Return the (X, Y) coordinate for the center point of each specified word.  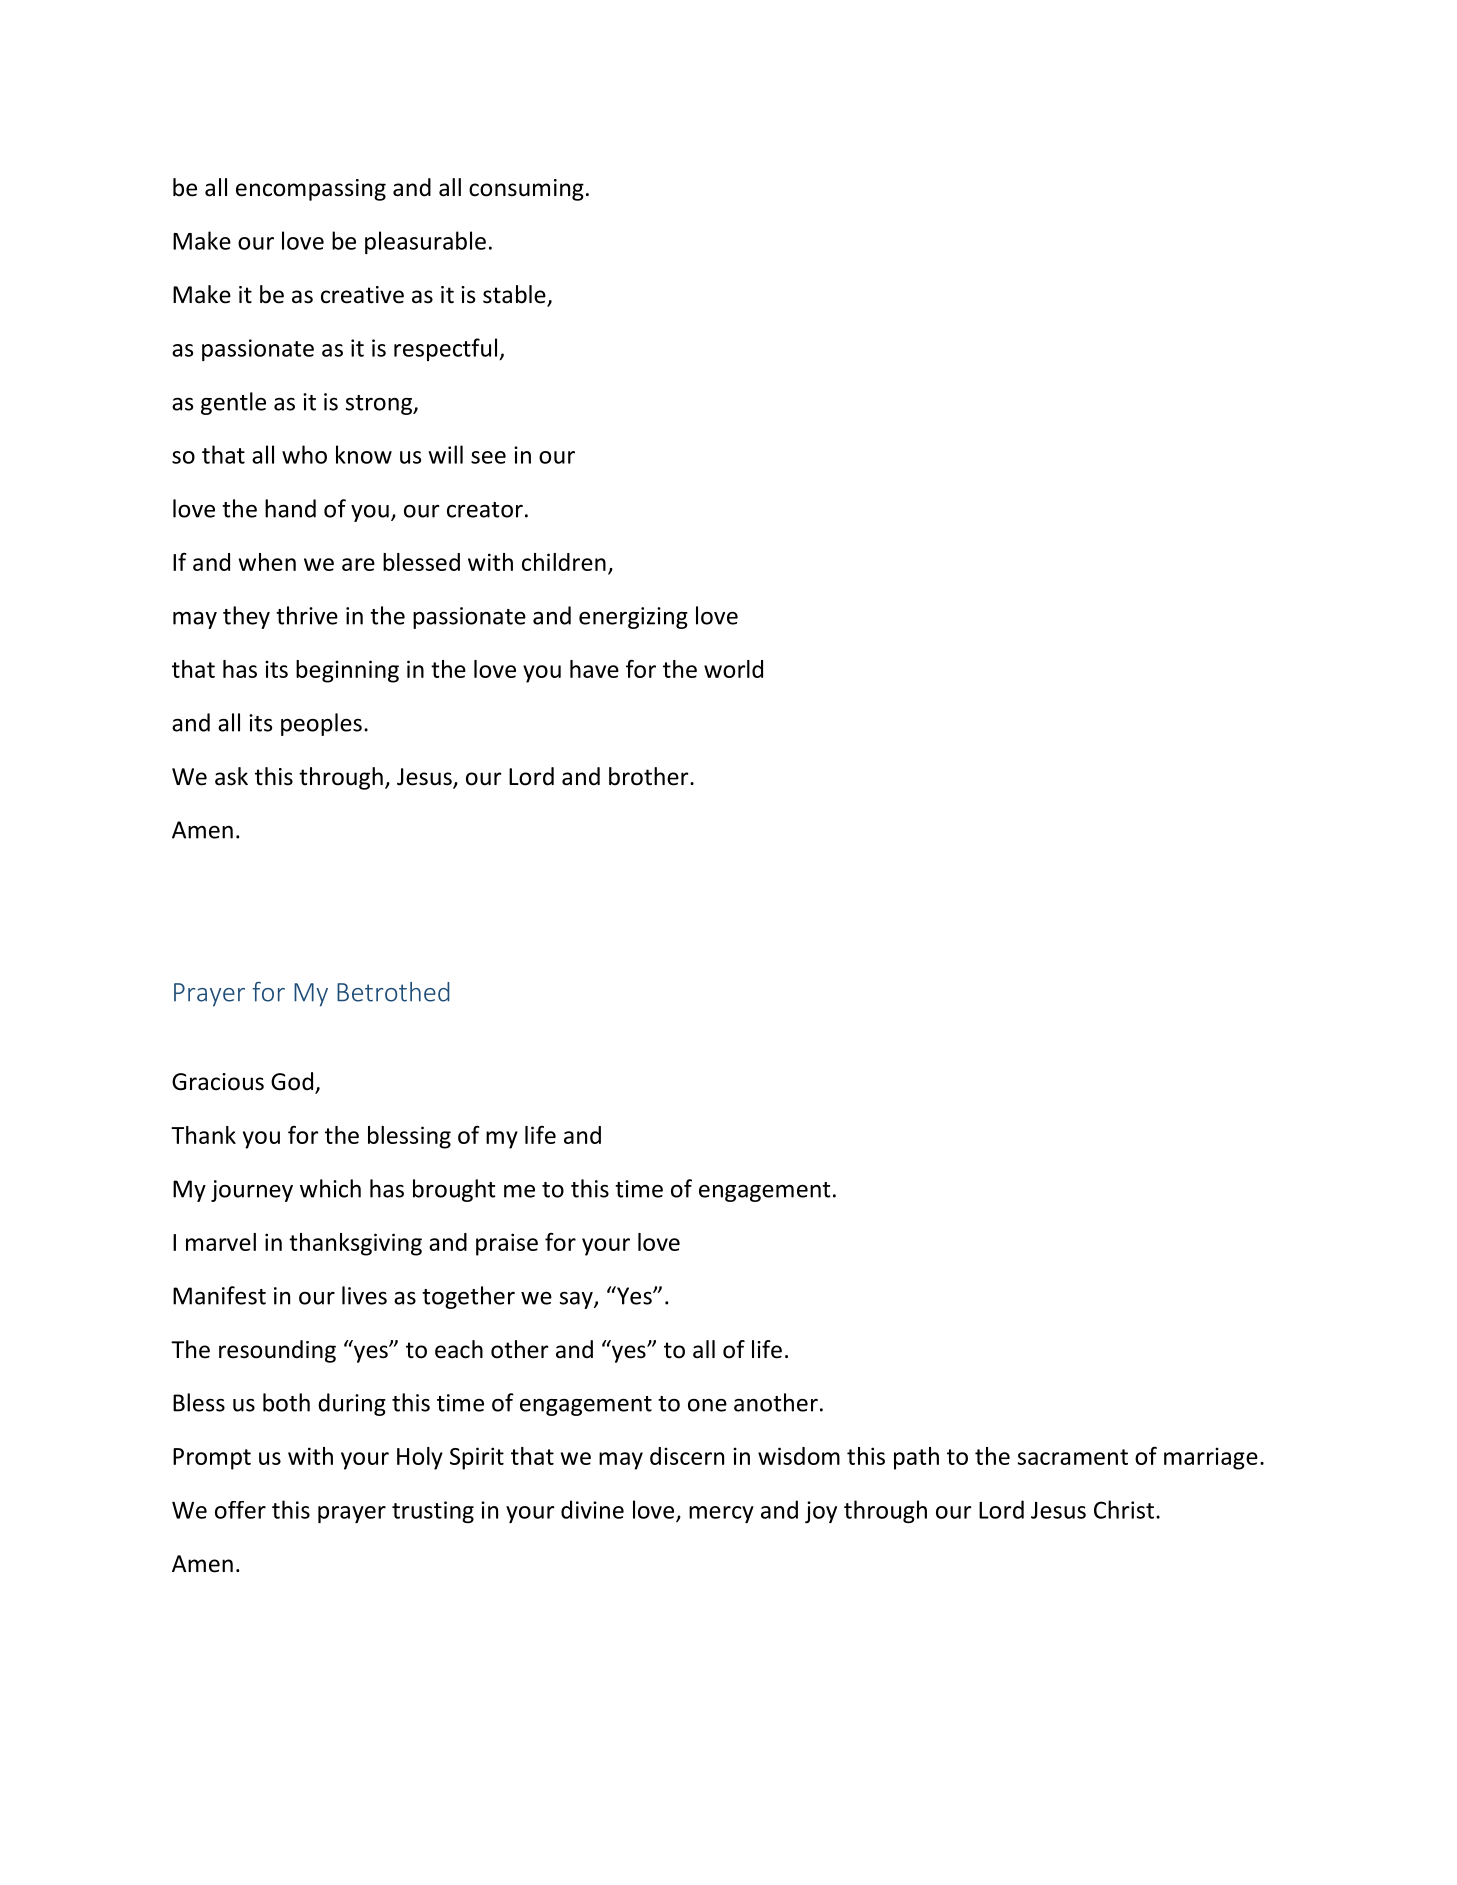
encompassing (311, 190)
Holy (420, 1458)
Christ (1124, 1509)
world (733, 669)
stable (515, 295)
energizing (633, 618)
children (564, 562)
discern (687, 1456)
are (358, 564)
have (594, 669)
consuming (526, 190)
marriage (1211, 1458)
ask (231, 776)
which (330, 1188)
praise (507, 1244)
